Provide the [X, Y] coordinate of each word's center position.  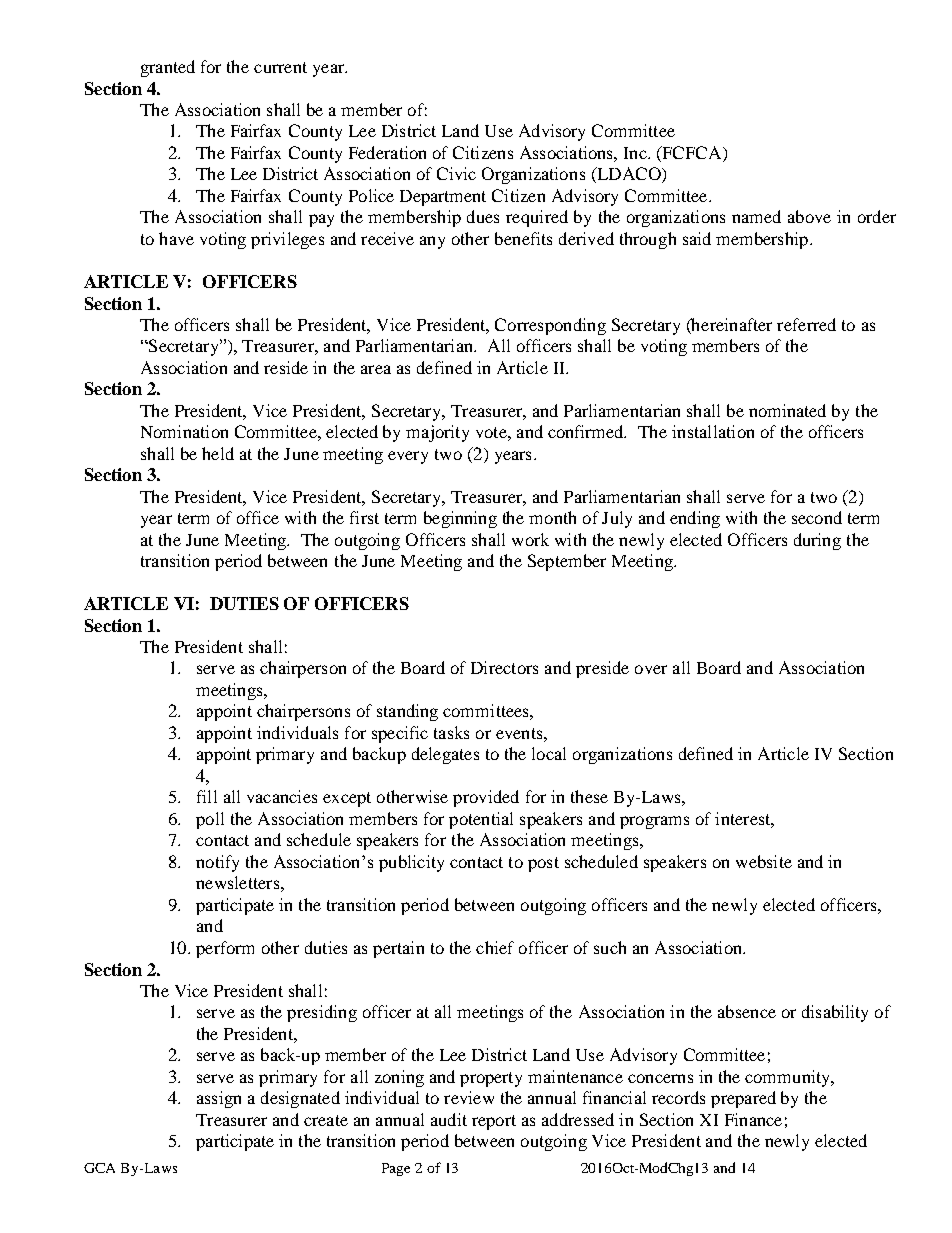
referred [806, 324]
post [543, 864]
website [764, 861]
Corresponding [550, 326]
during [817, 541]
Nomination [184, 431]
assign [219, 1099]
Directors [504, 667]
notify [217, 863]
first [364, 517]
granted [168, 68]
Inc [636, 153]
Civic [456, 173]
